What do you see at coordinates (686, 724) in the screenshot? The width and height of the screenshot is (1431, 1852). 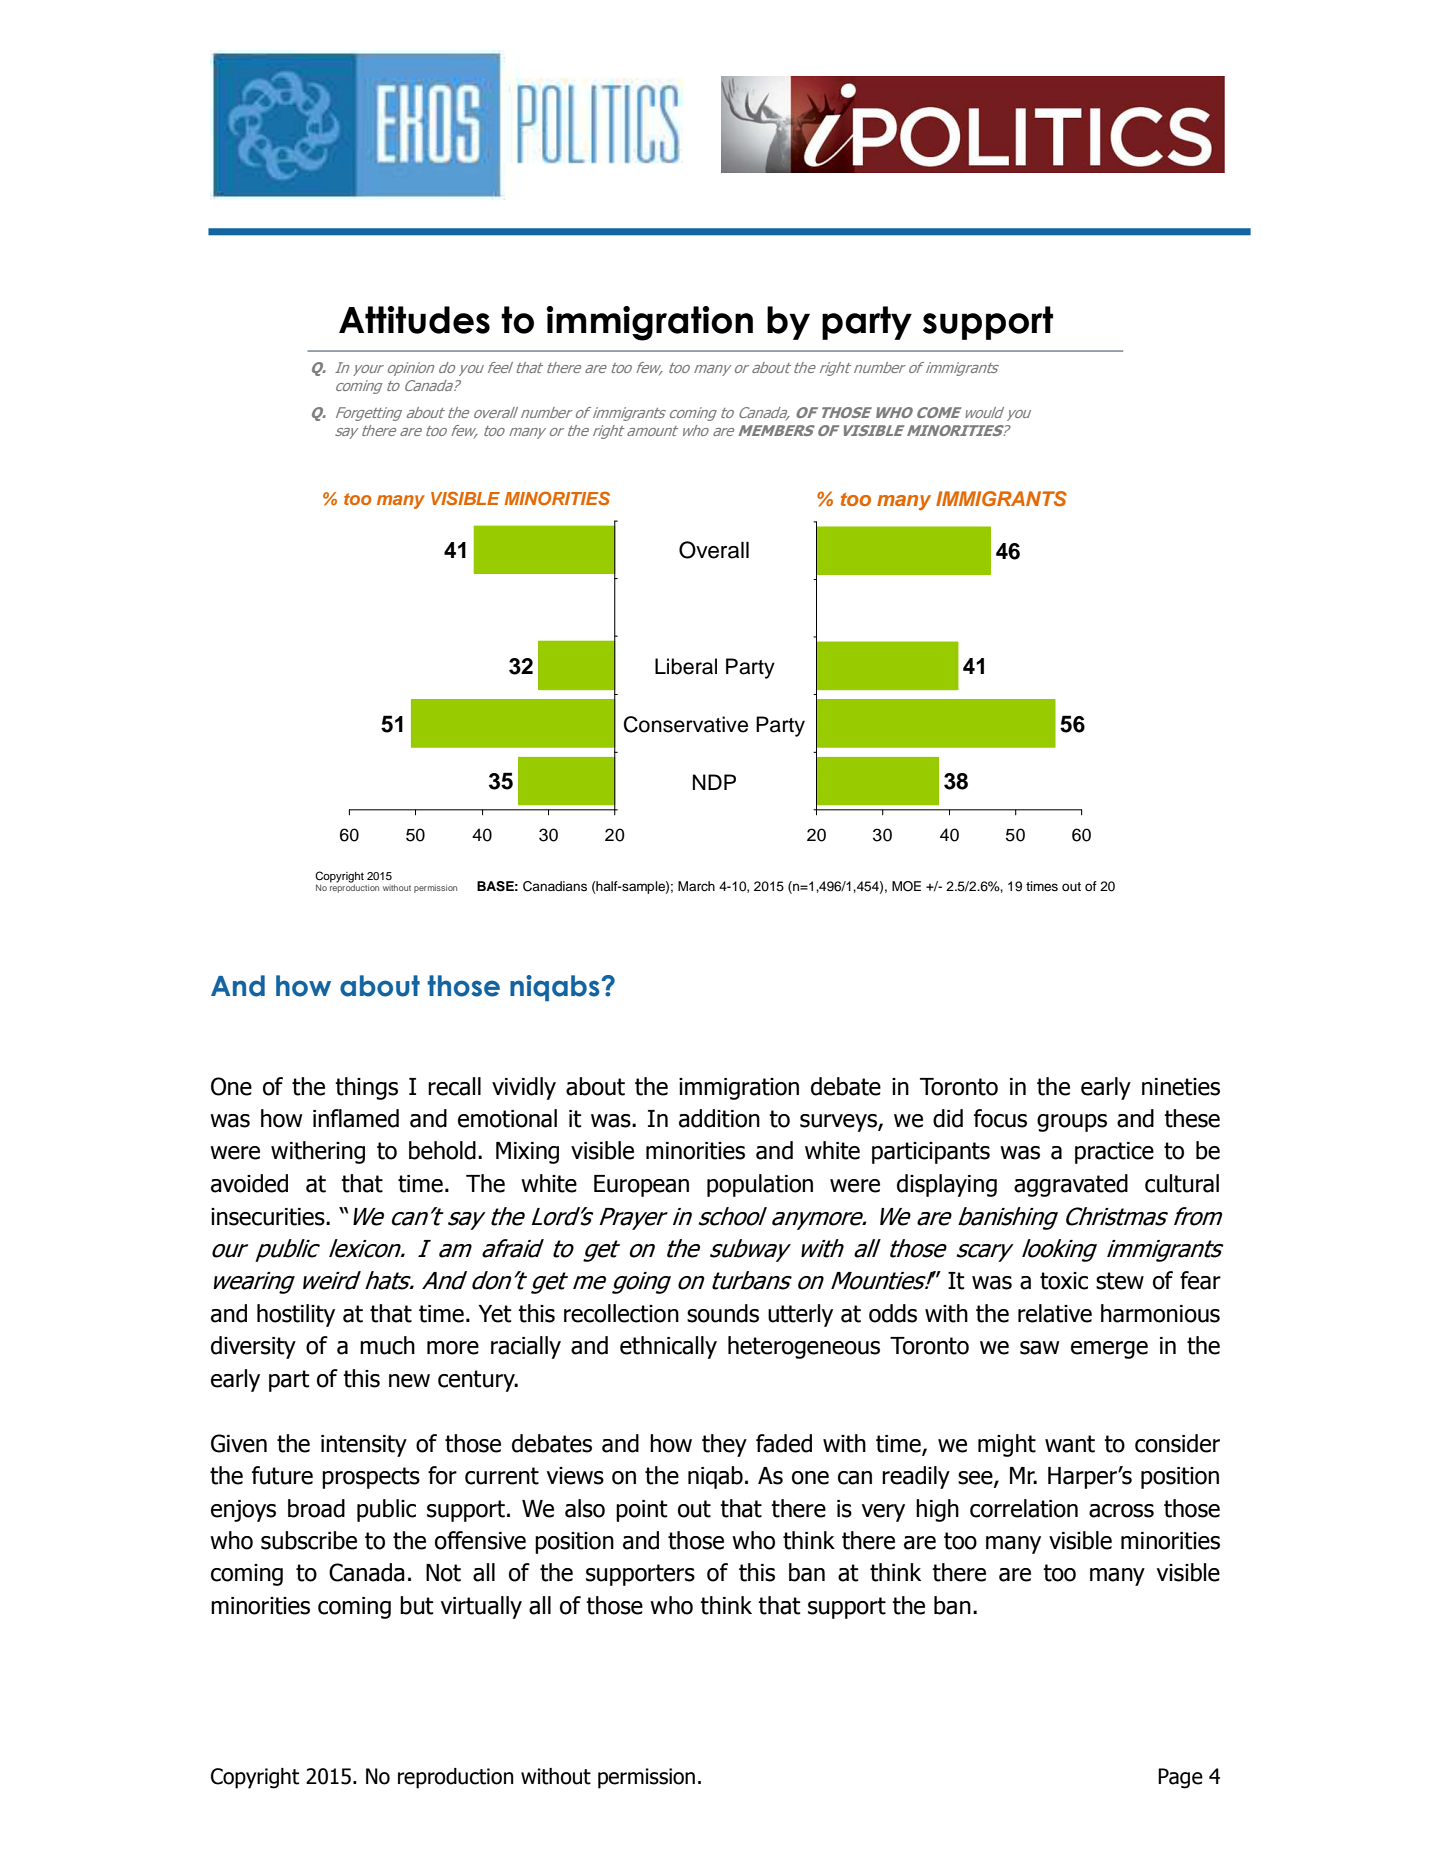 I see `Conservative` at bounding box center [686, 724].
